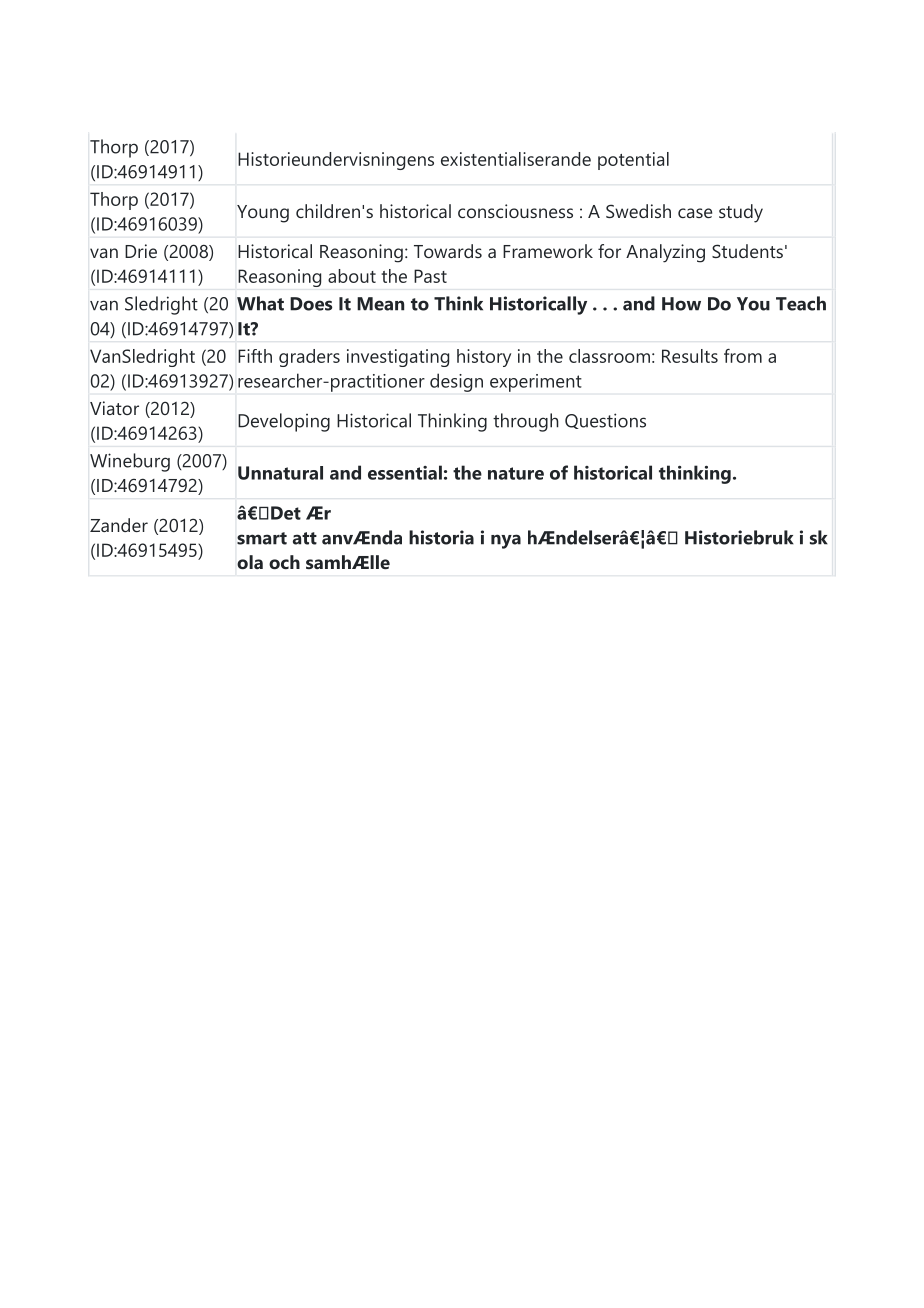 The height and width of the document is (1308, 924). I want to click on What, so click(260, 303).
